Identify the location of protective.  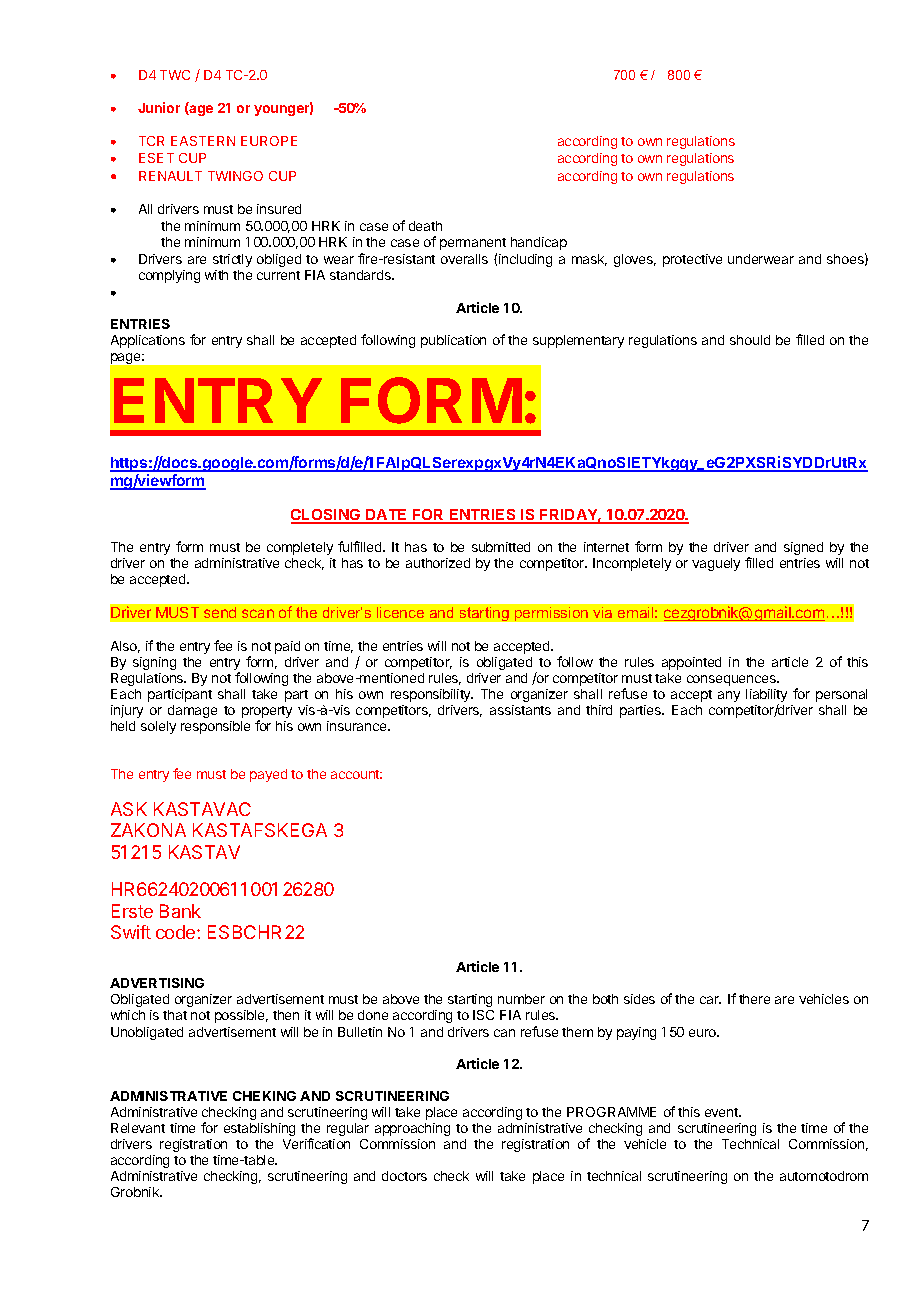
(692, 260).
